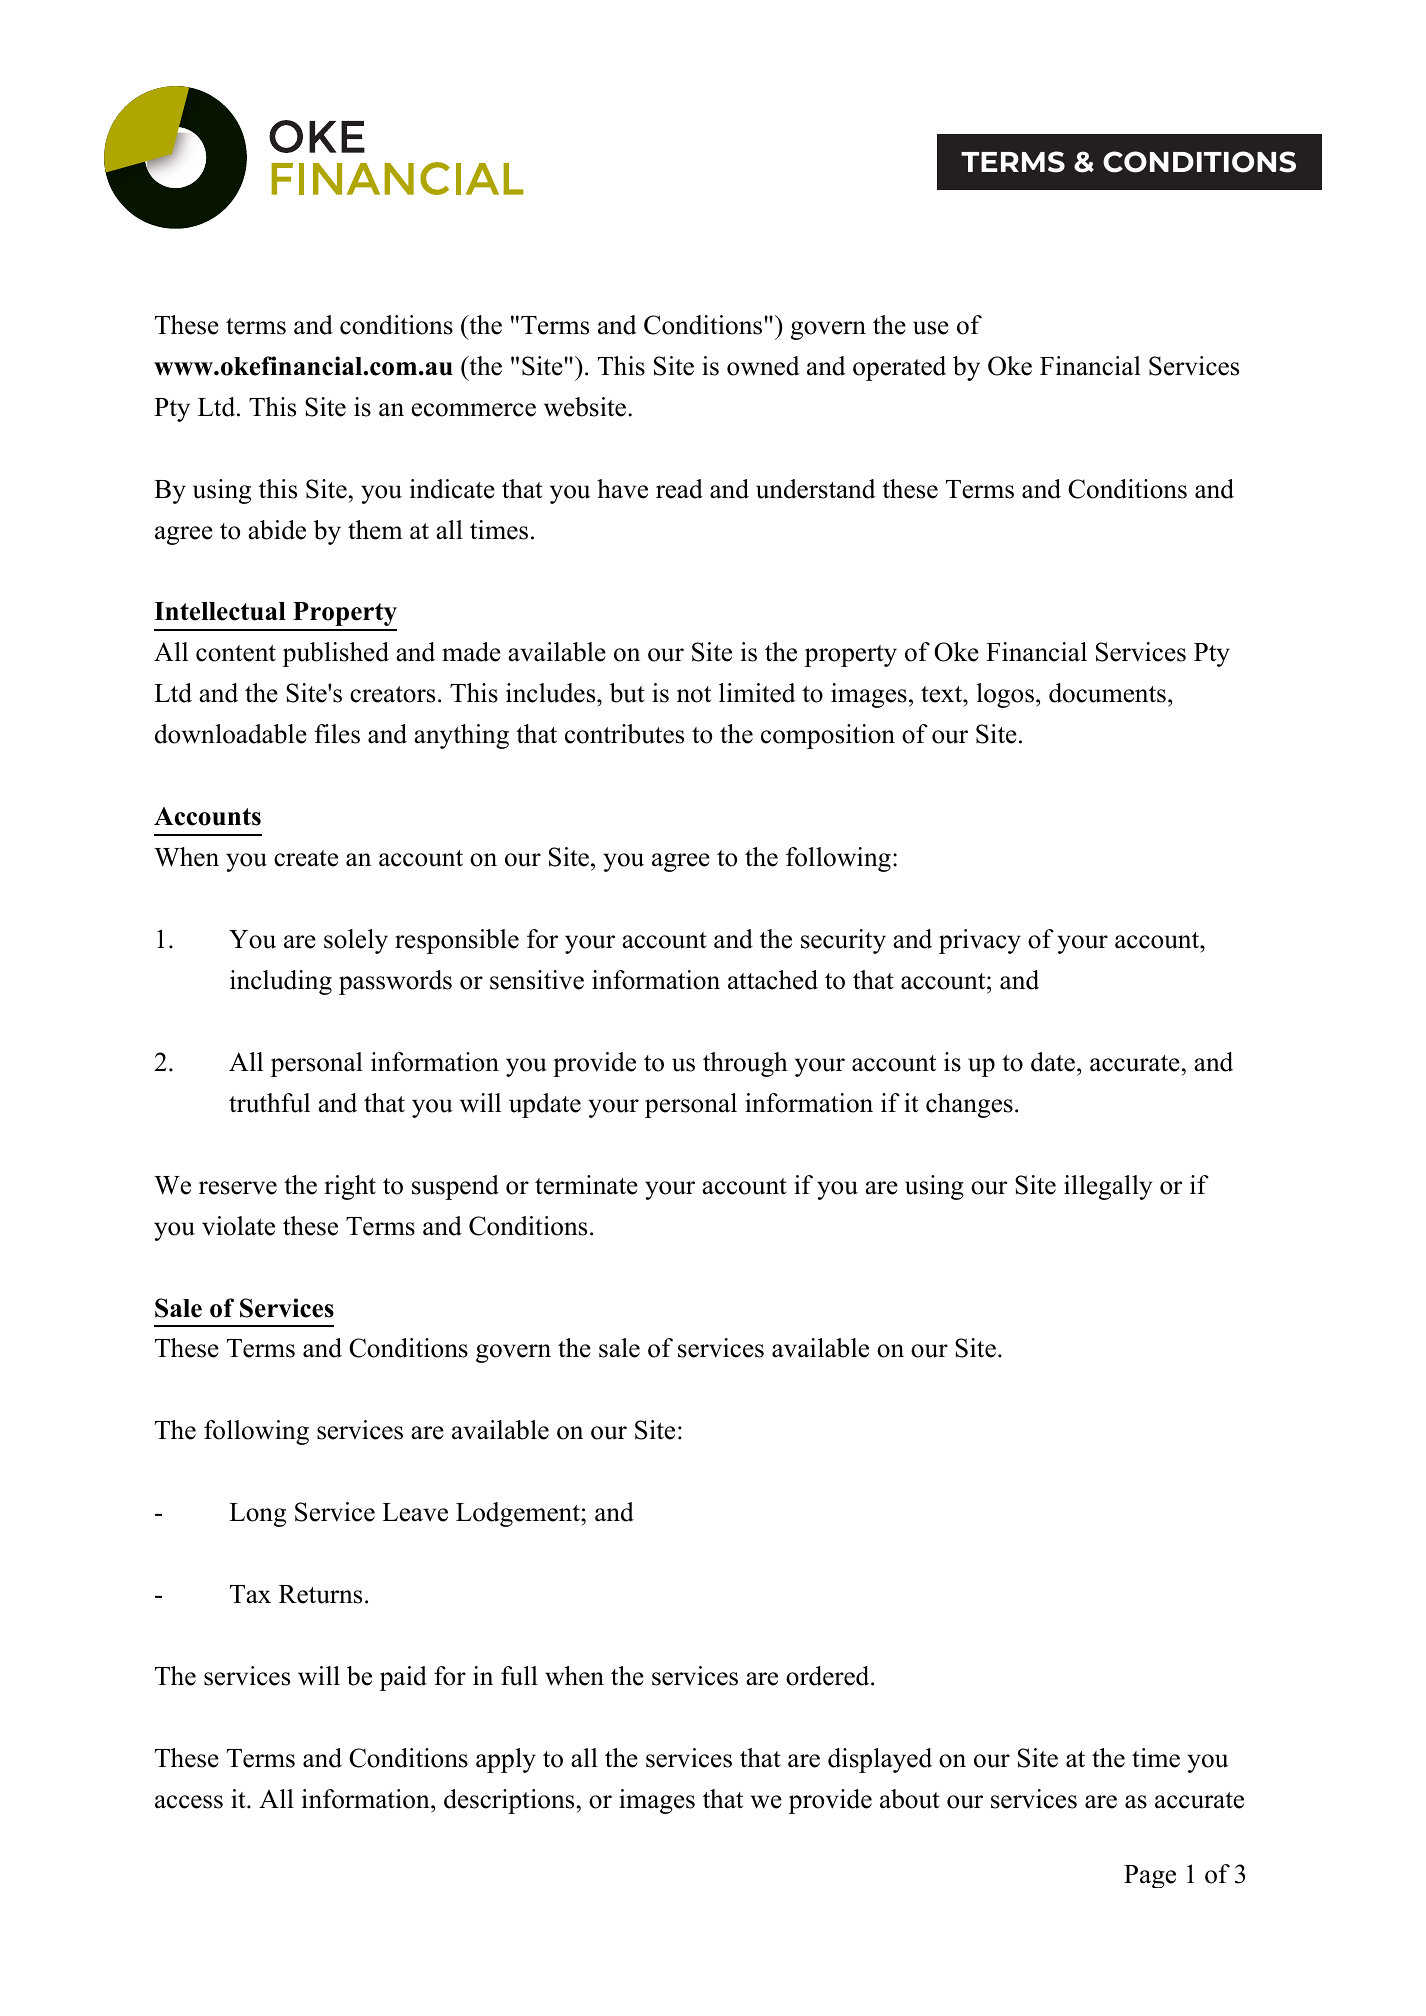 The height and width of the screenshot is (2016, 1426). What do you see at coordinates (473, 410) in the screenshot?
I see `ecommerce` at bounding box center [473, 410].
